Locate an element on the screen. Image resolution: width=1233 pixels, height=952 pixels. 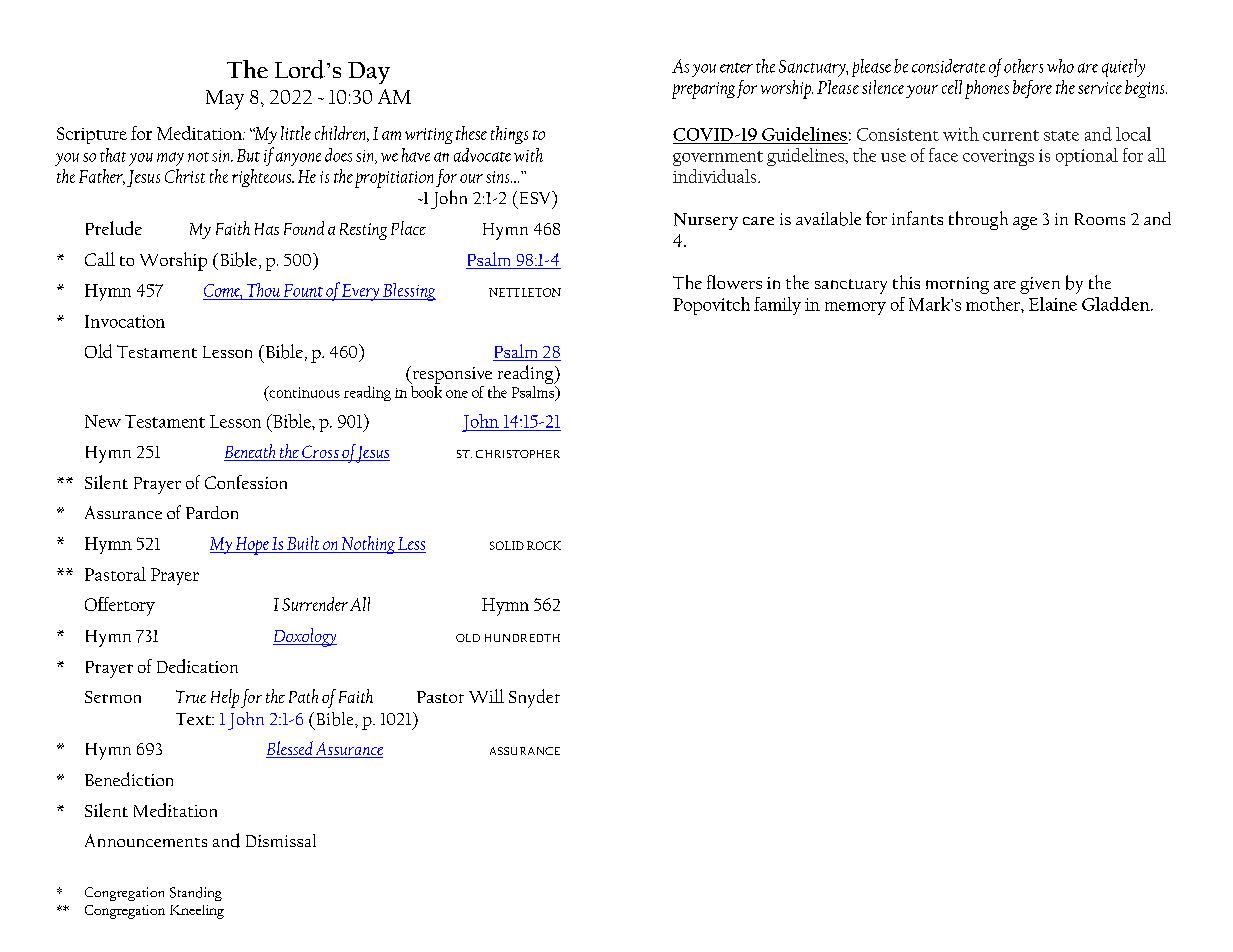
before is located at coordinates (1032, 89).
